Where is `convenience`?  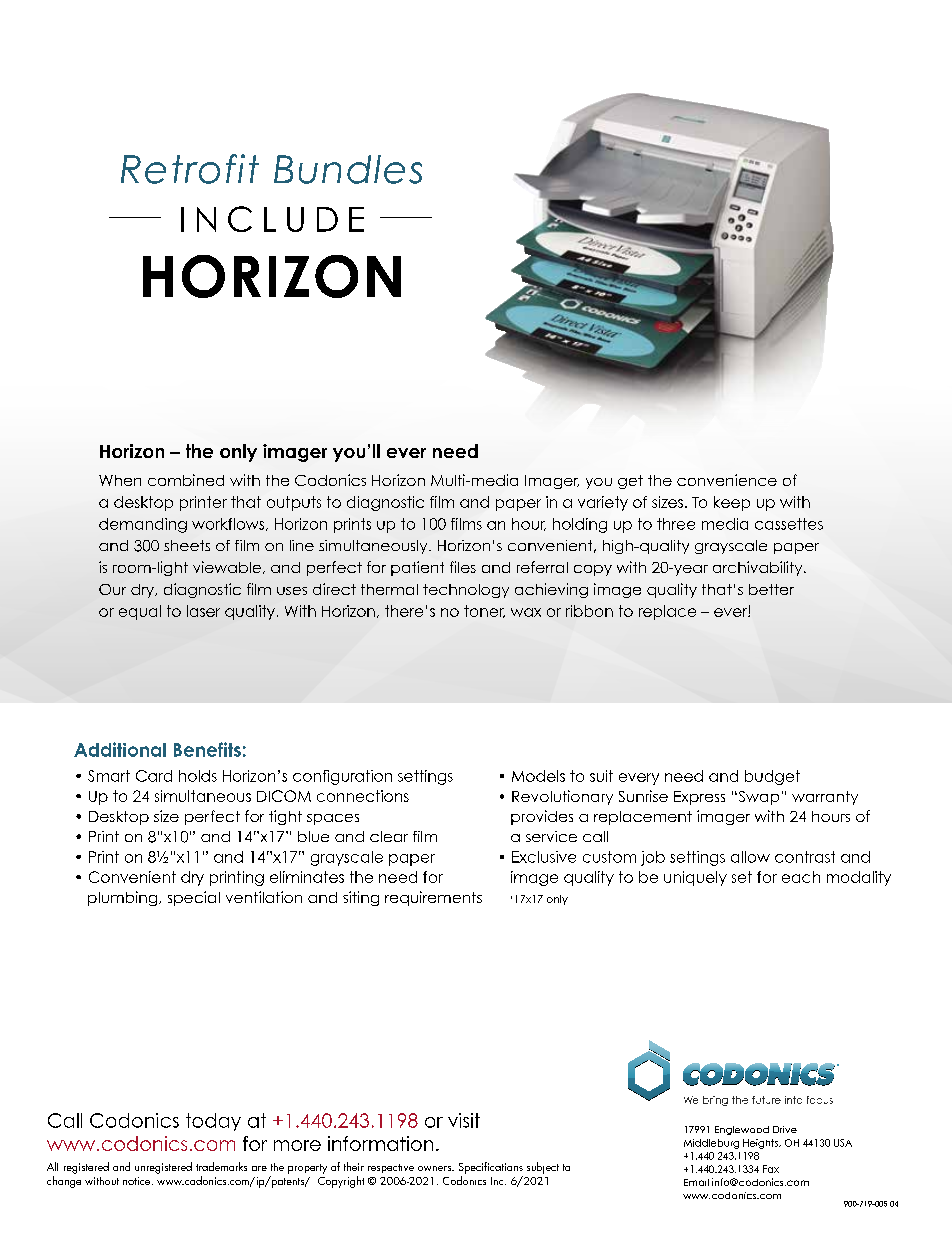 convenience is located at coordinates (727, 480).
